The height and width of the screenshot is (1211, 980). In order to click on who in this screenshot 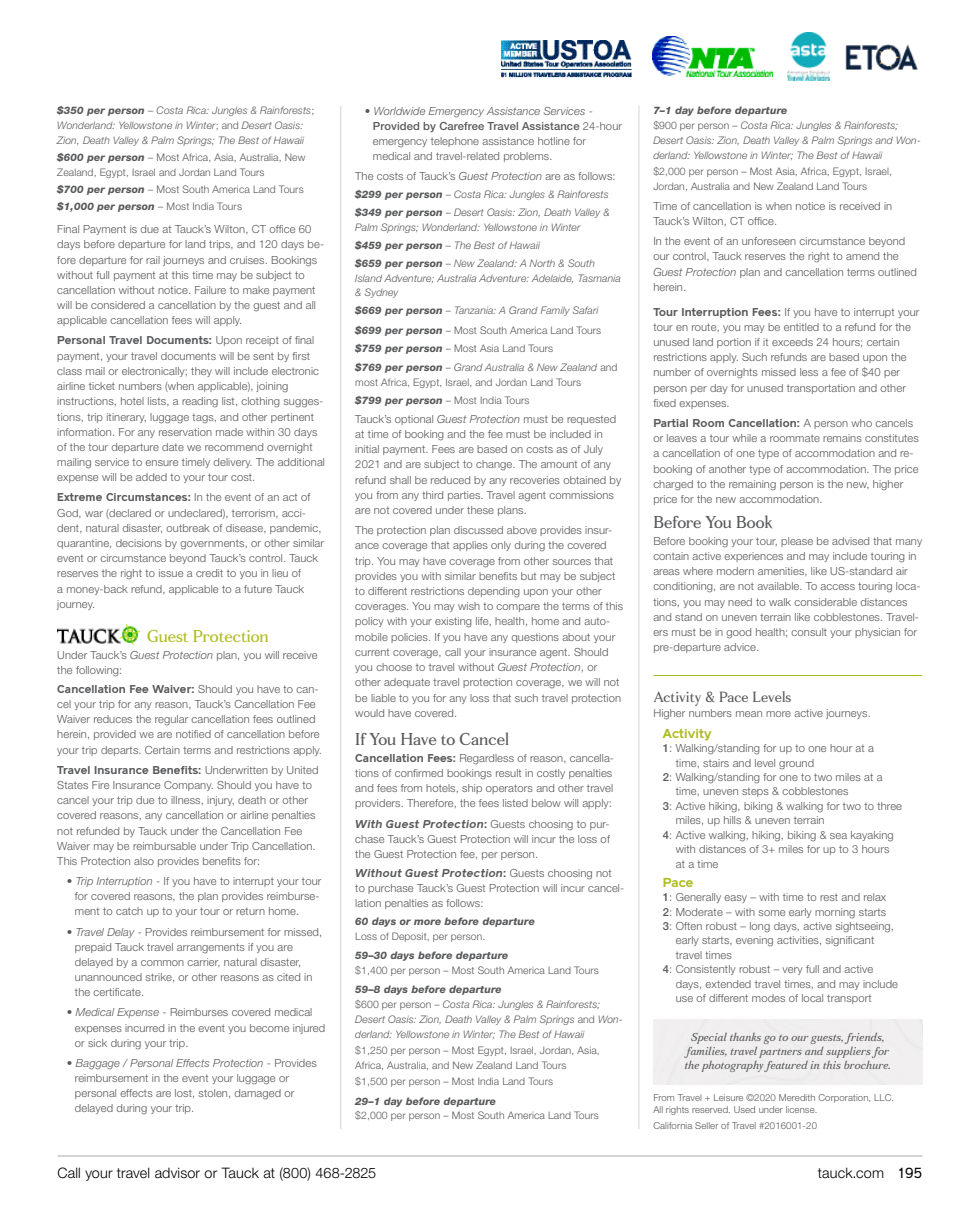, I will do `click(861, 423)`.
